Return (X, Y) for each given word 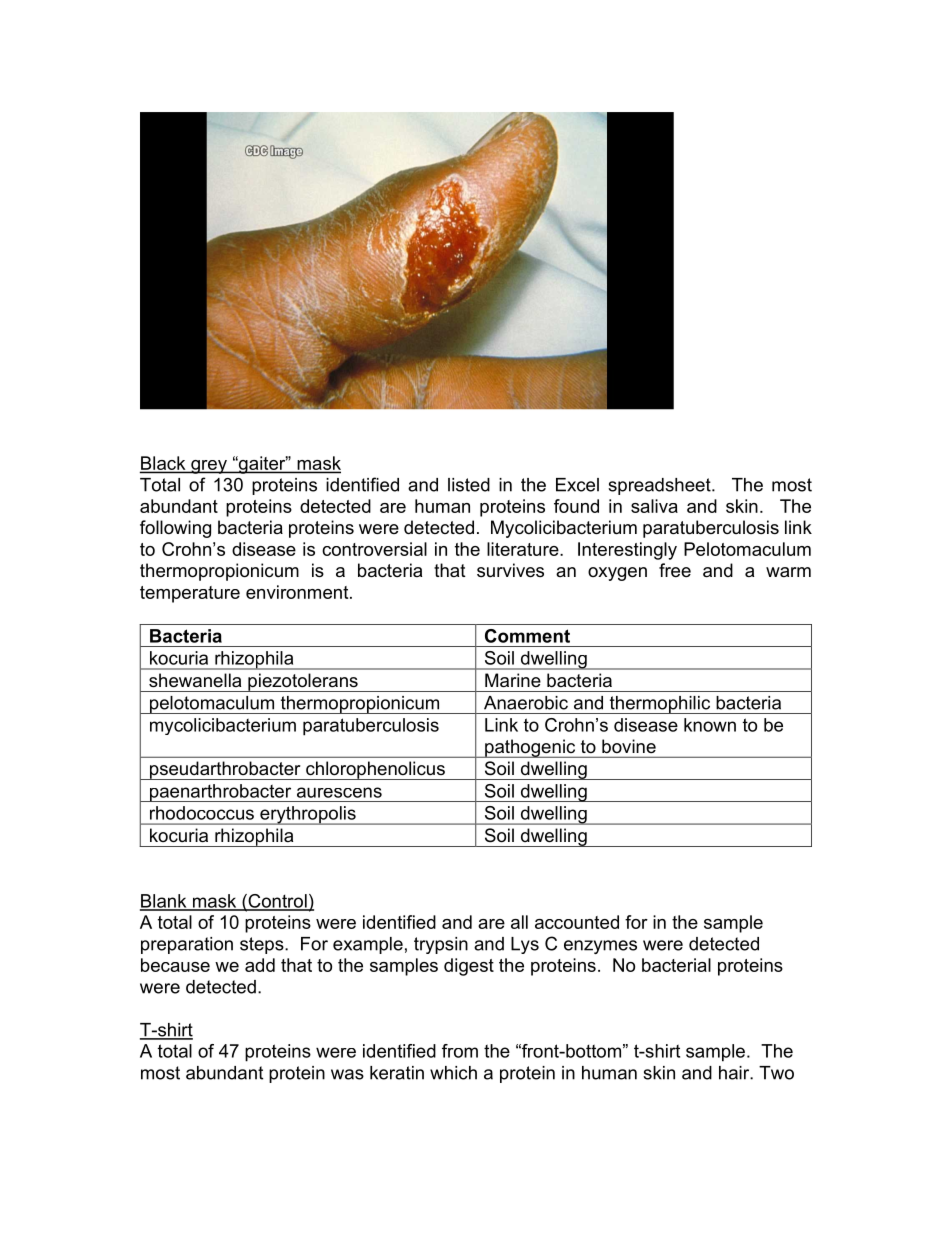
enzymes (600, 947)
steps (263, 945)
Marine (512, 680)
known (710, 725)
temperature (190, 594)
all (519, 922)
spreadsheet (660, 486)
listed (469, 485)
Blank (164, 902)
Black (164, 464)
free (675, 570)
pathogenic (530, 748)
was (347, 1074)
